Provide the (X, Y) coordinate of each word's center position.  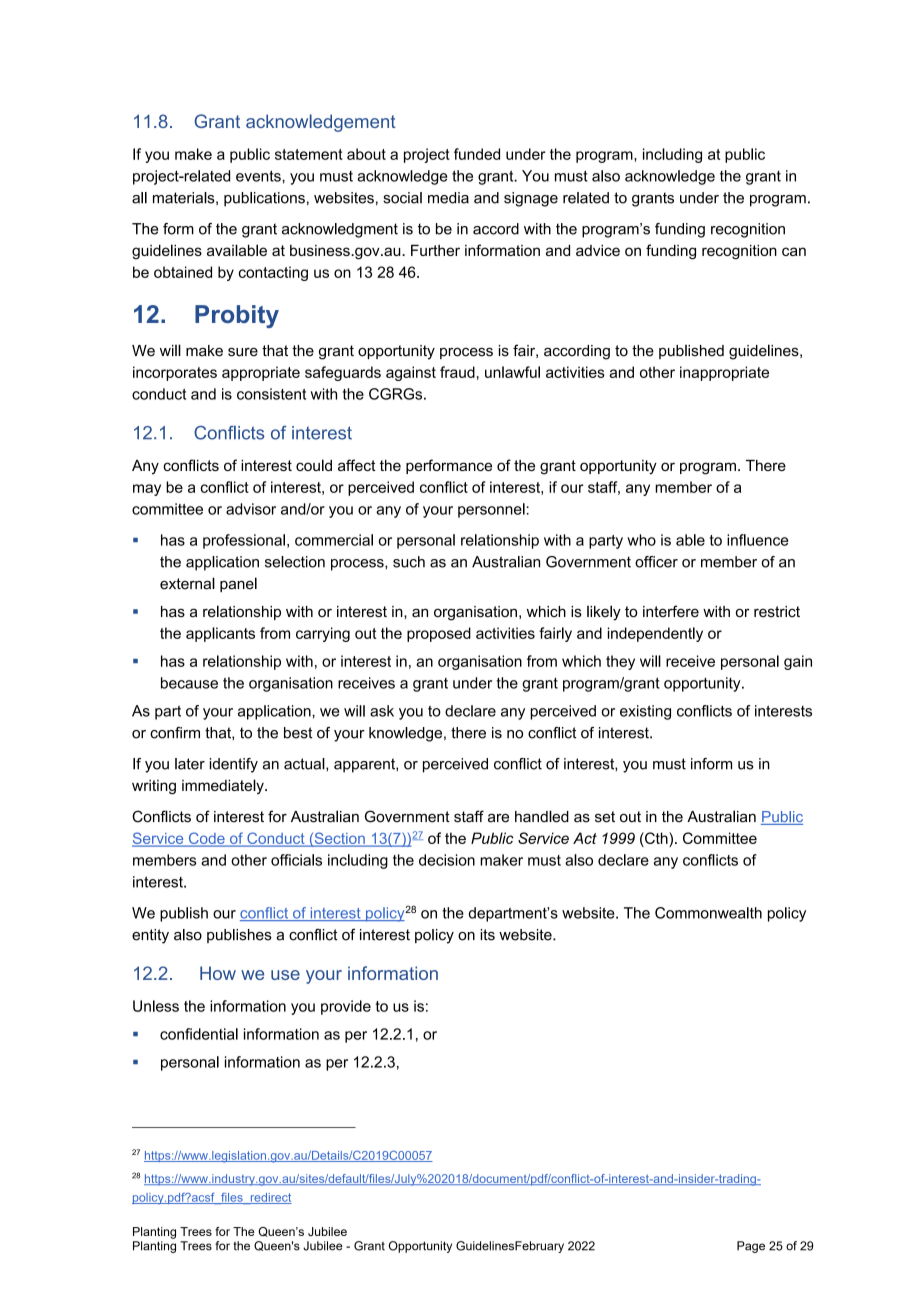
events (259, 176)
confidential (199, 1034)
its (487, 935)
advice (598, 250)
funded (477, 154)
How (218, 973)
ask (382, 711)
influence (758, 540)
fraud (457, 372)
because (189, 683)
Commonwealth (708, 913)
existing (645, 712)
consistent (271, 394)
